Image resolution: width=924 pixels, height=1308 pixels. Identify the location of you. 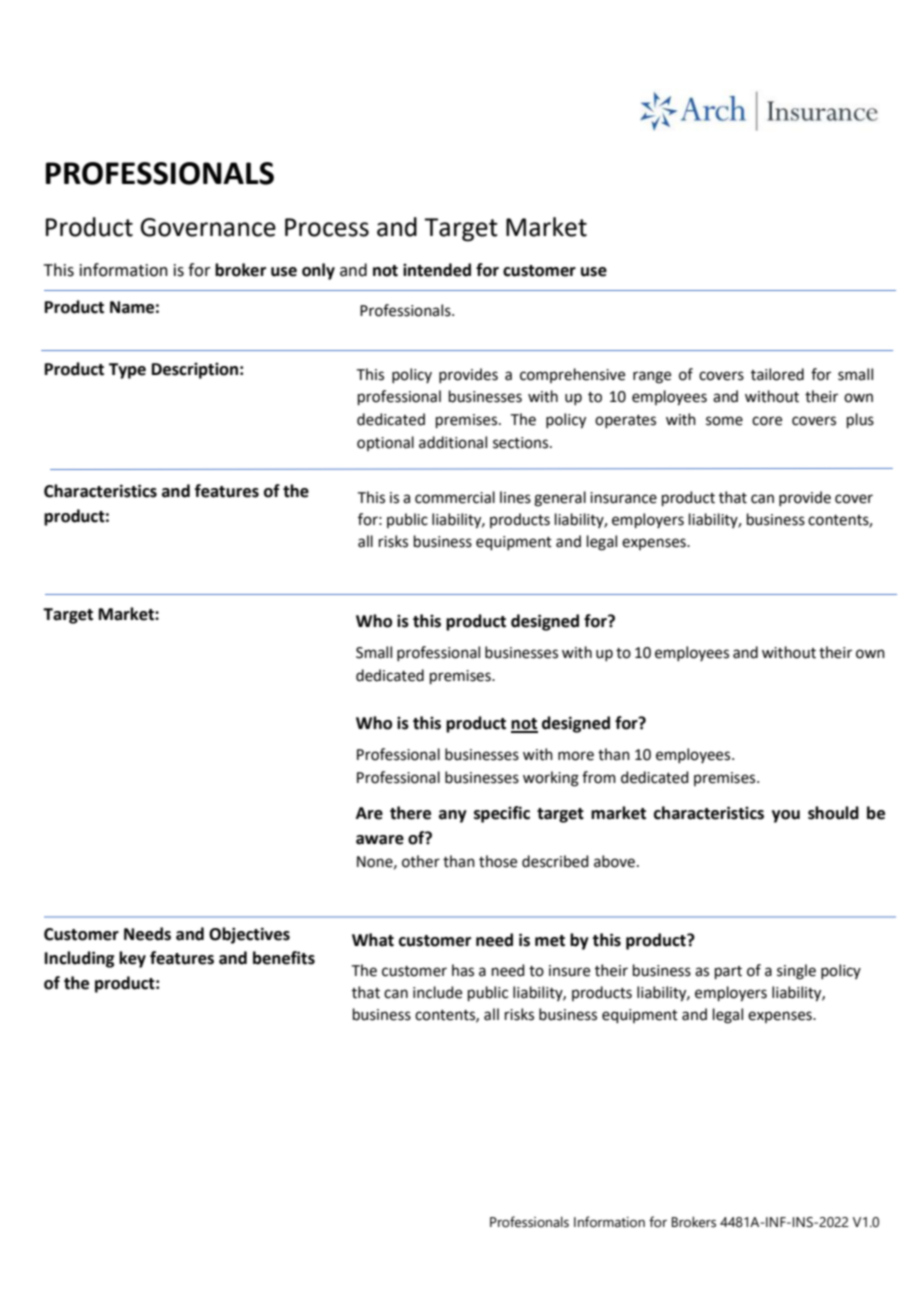
(786, 816).
